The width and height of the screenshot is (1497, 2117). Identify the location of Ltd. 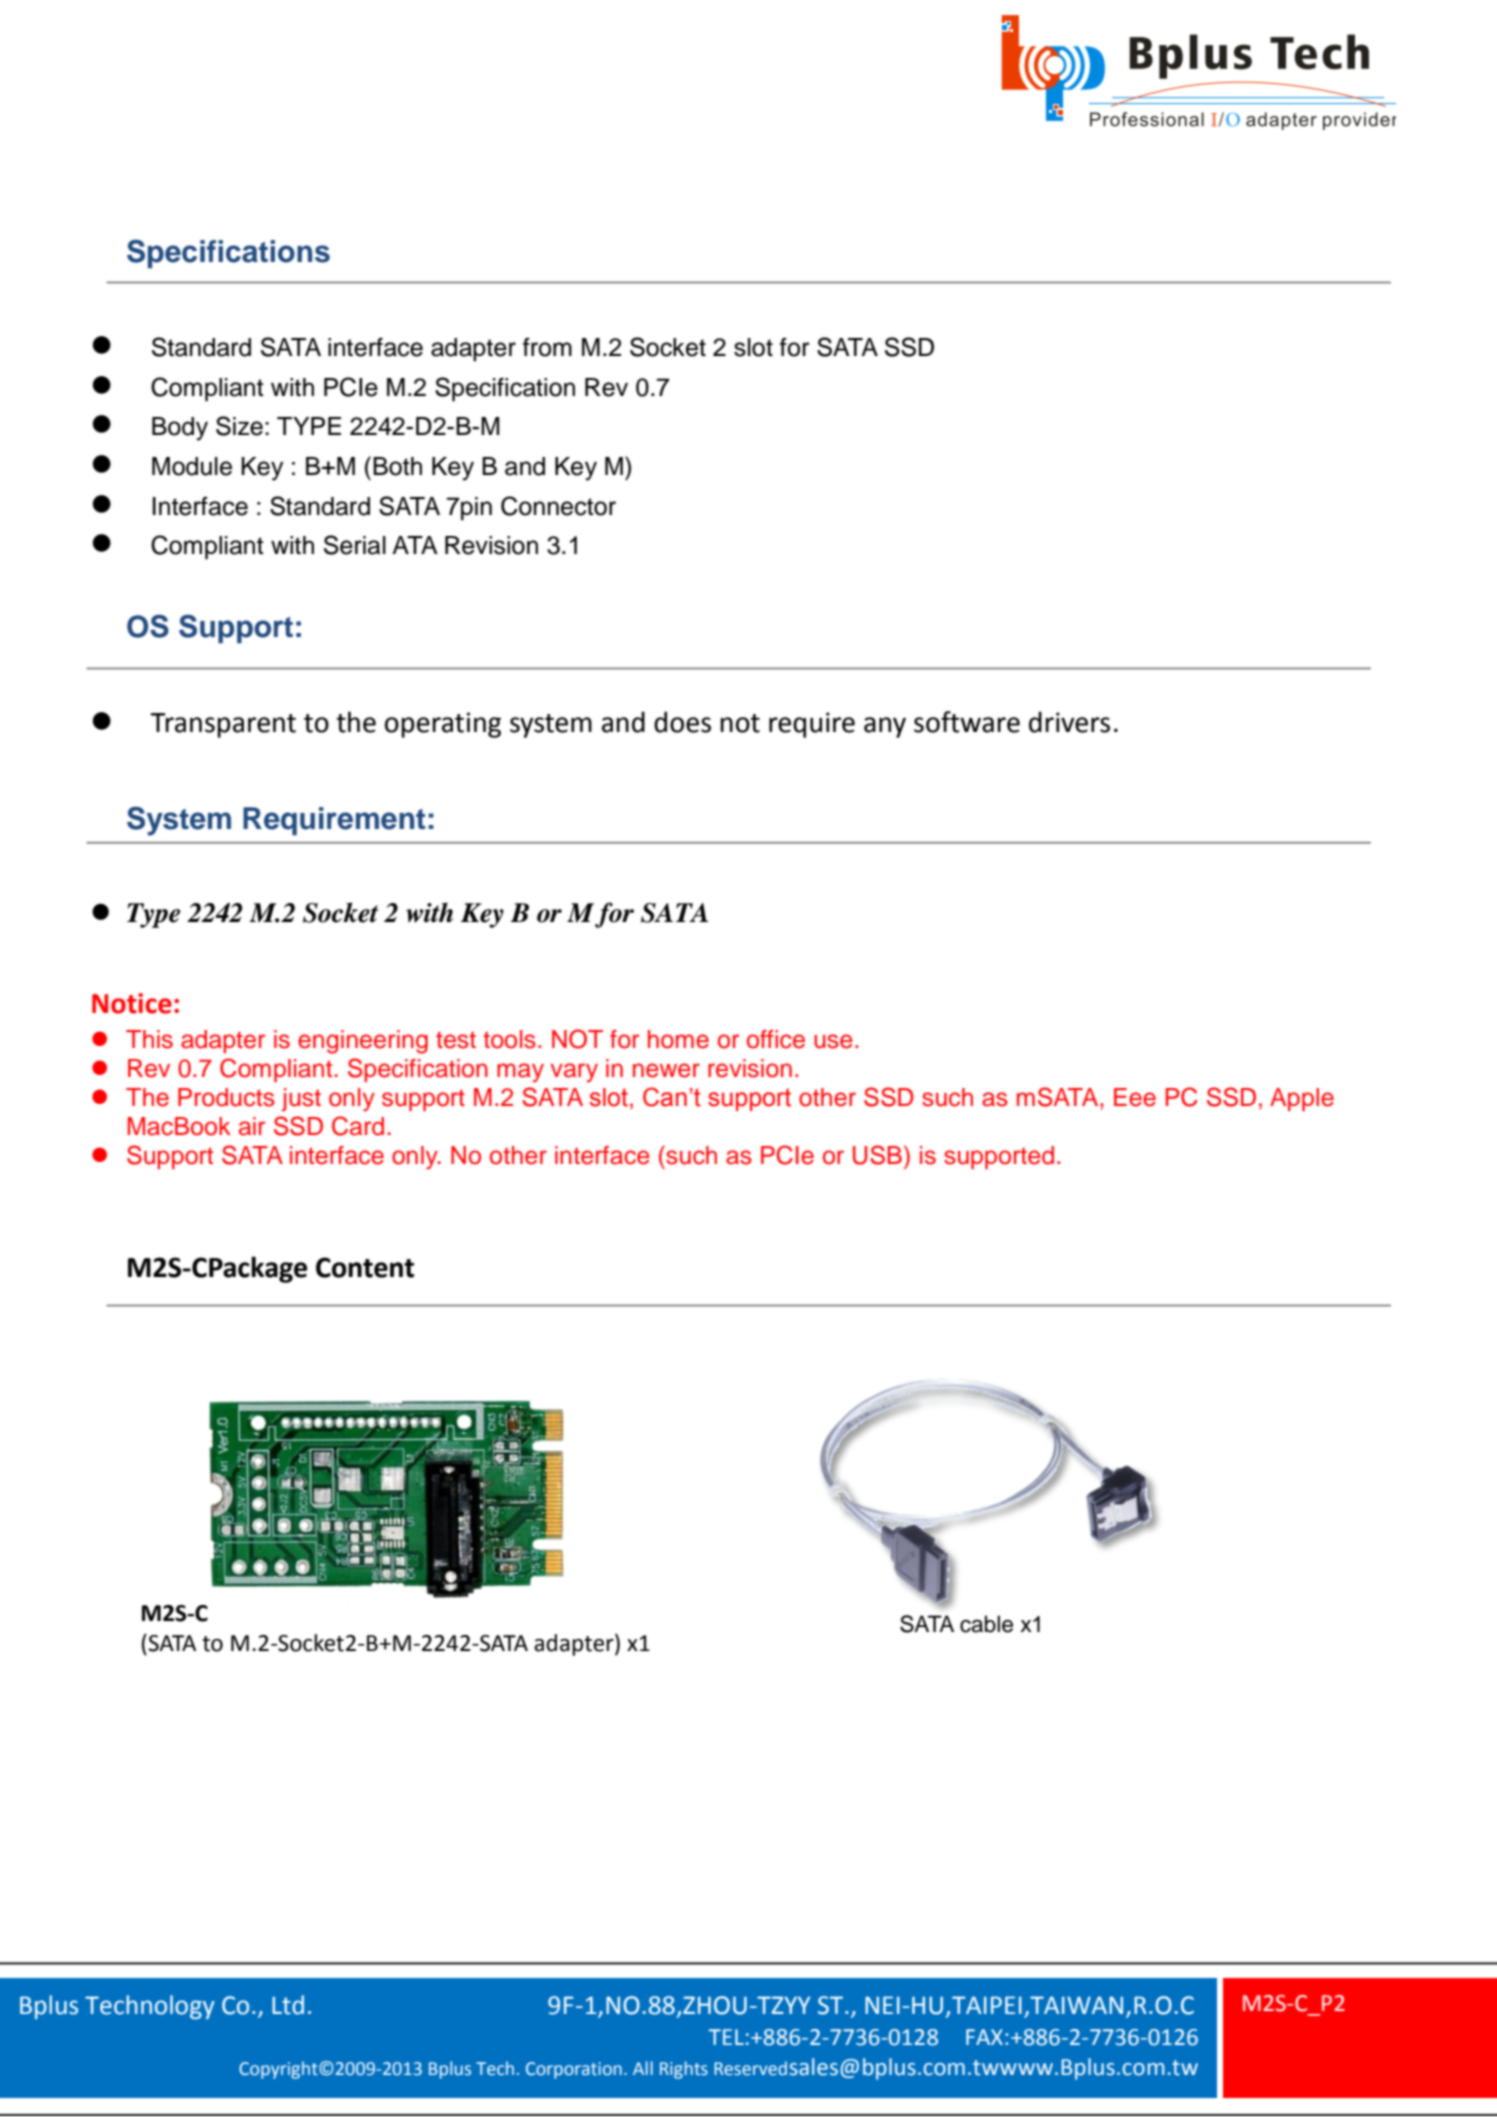
(288, 2005).
